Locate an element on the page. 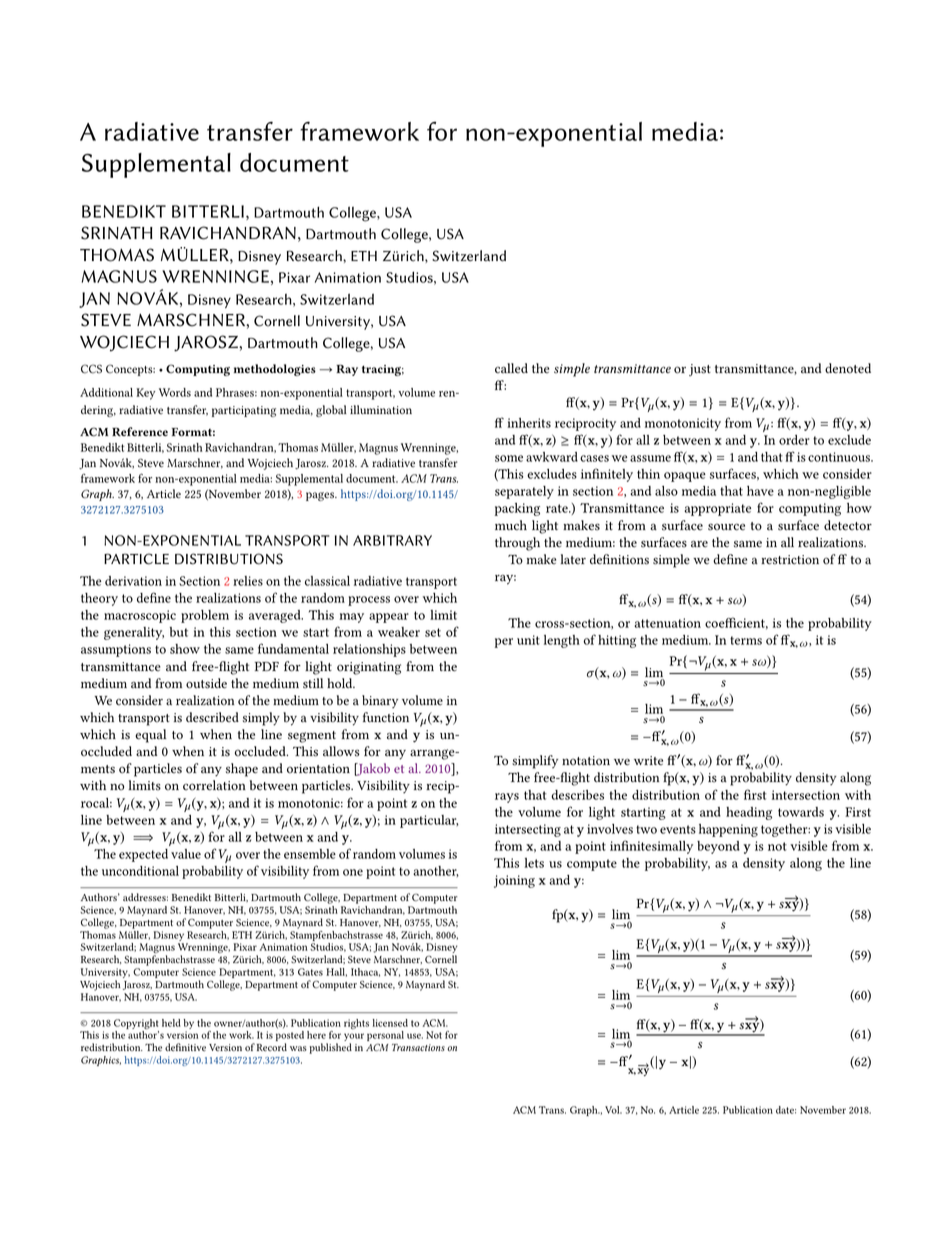 The height and width of the page is (1233, 952). called is located at coordinates (511, 368).
